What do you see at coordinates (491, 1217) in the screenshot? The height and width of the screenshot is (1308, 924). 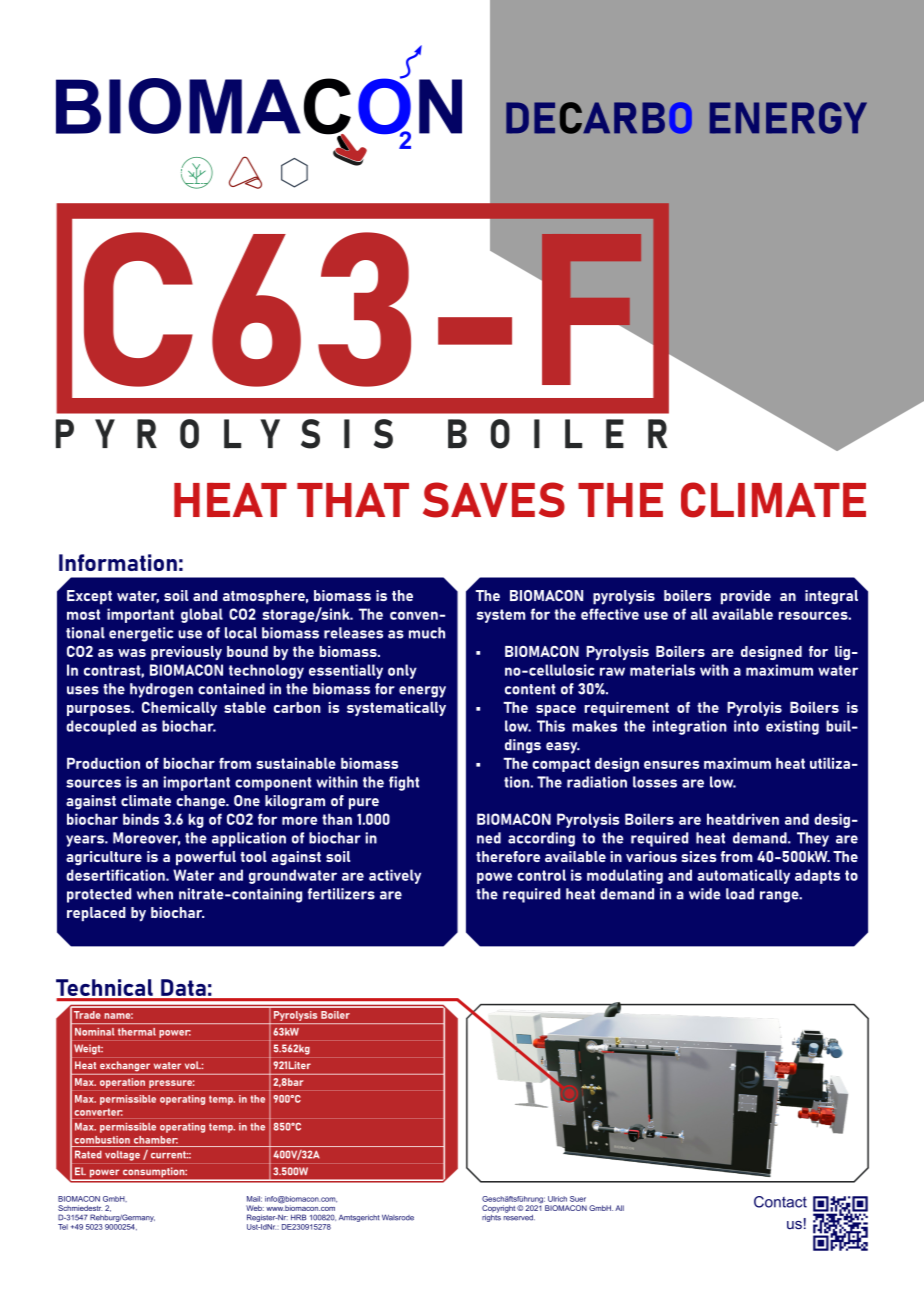 I see `rights` at bounding box center [491, 1217].
